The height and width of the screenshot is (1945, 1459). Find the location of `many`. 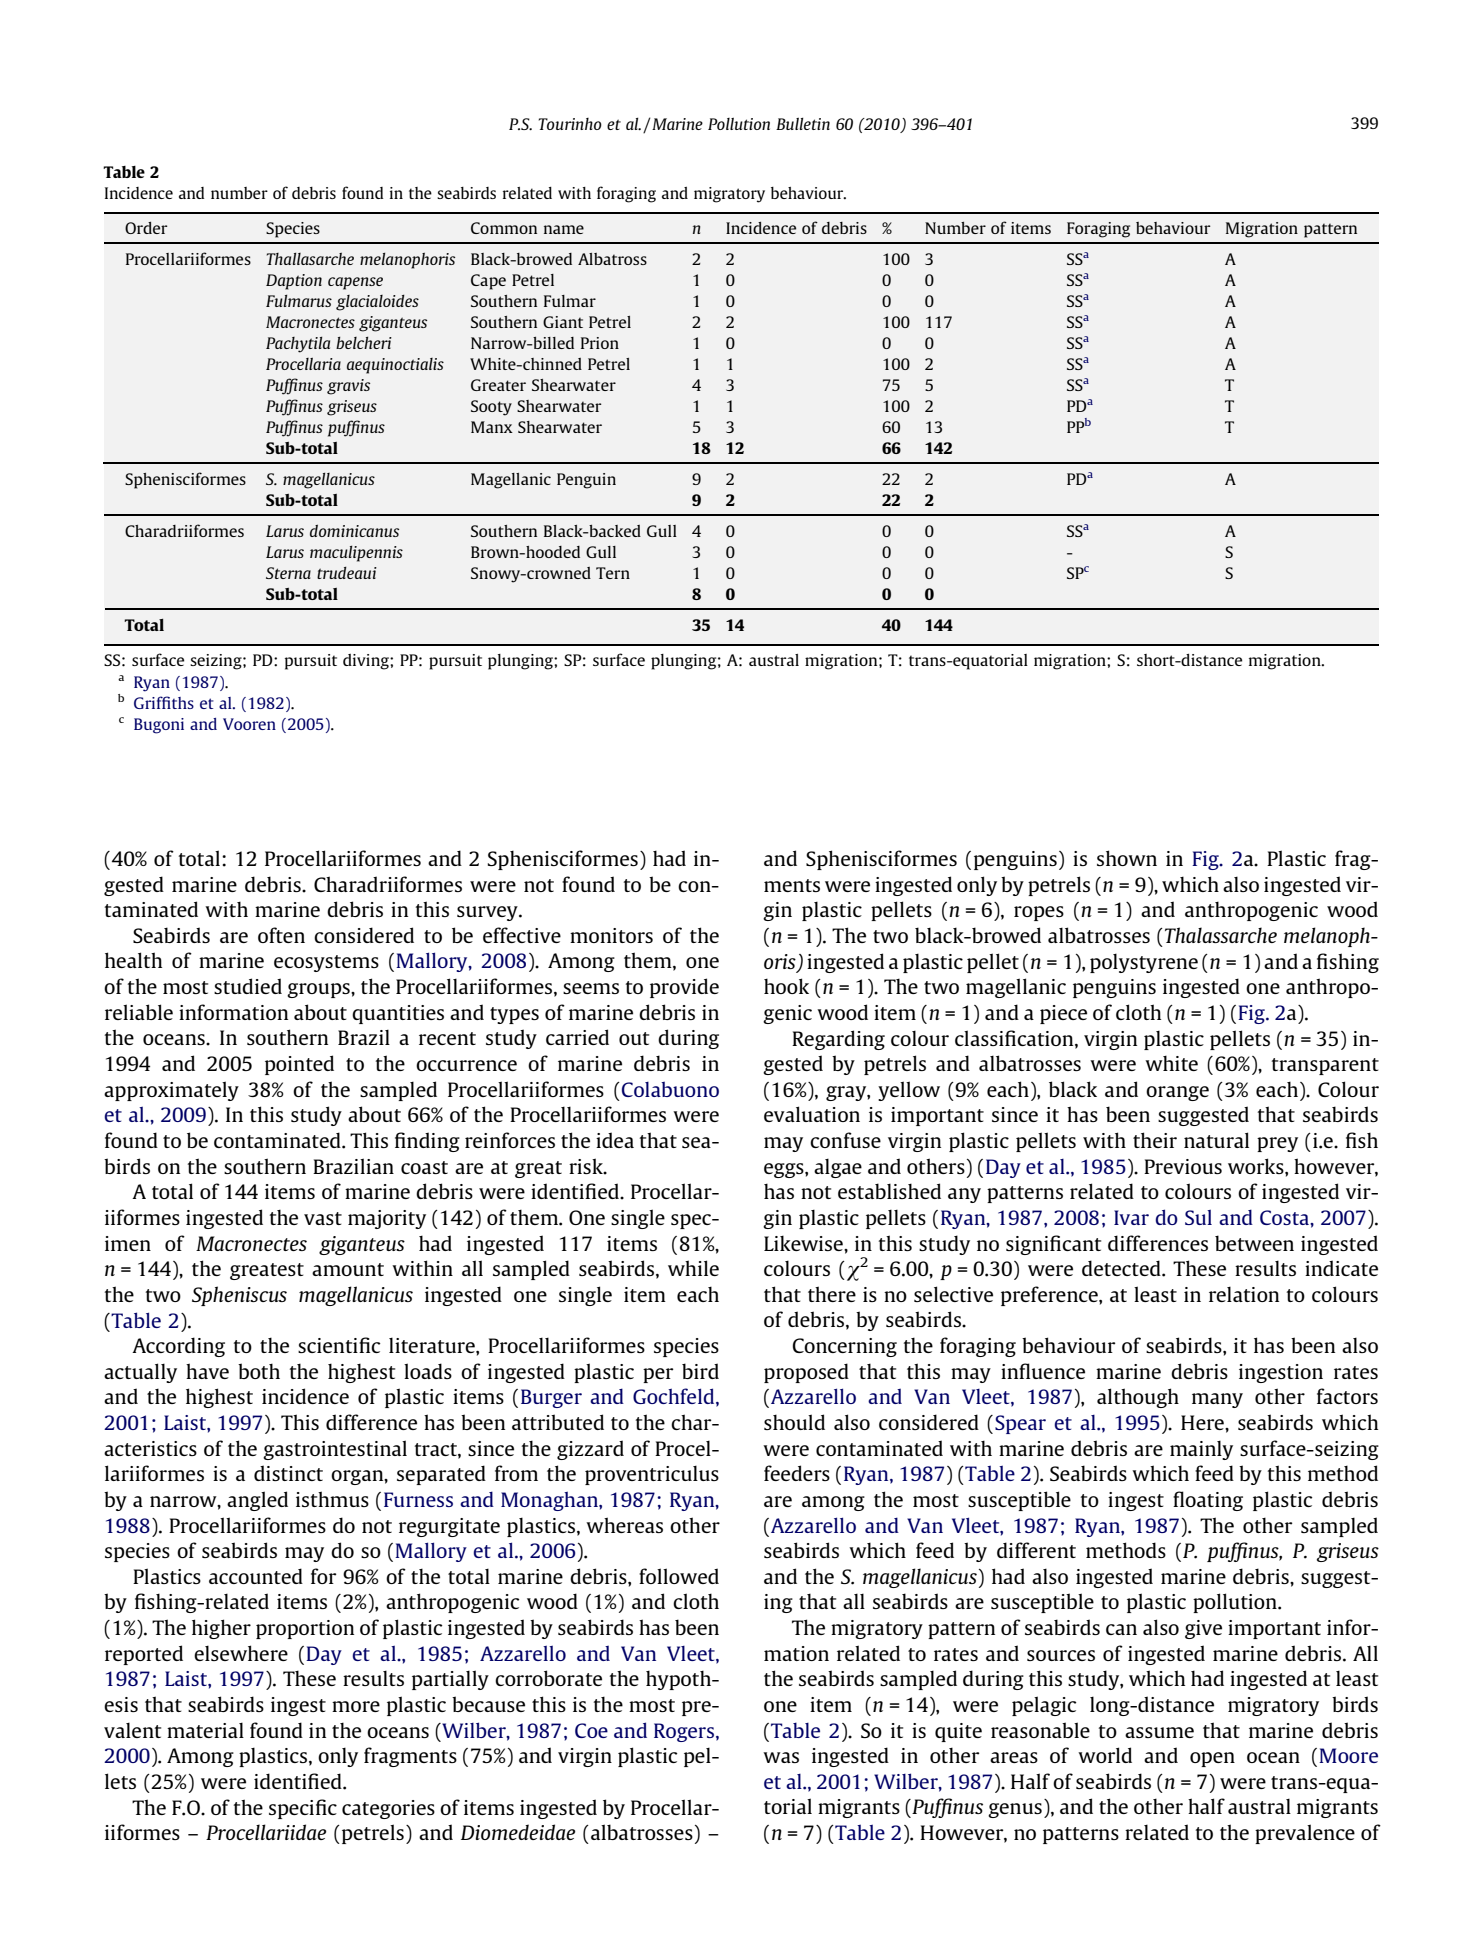

many is located at coordinates (1217, 1400).
